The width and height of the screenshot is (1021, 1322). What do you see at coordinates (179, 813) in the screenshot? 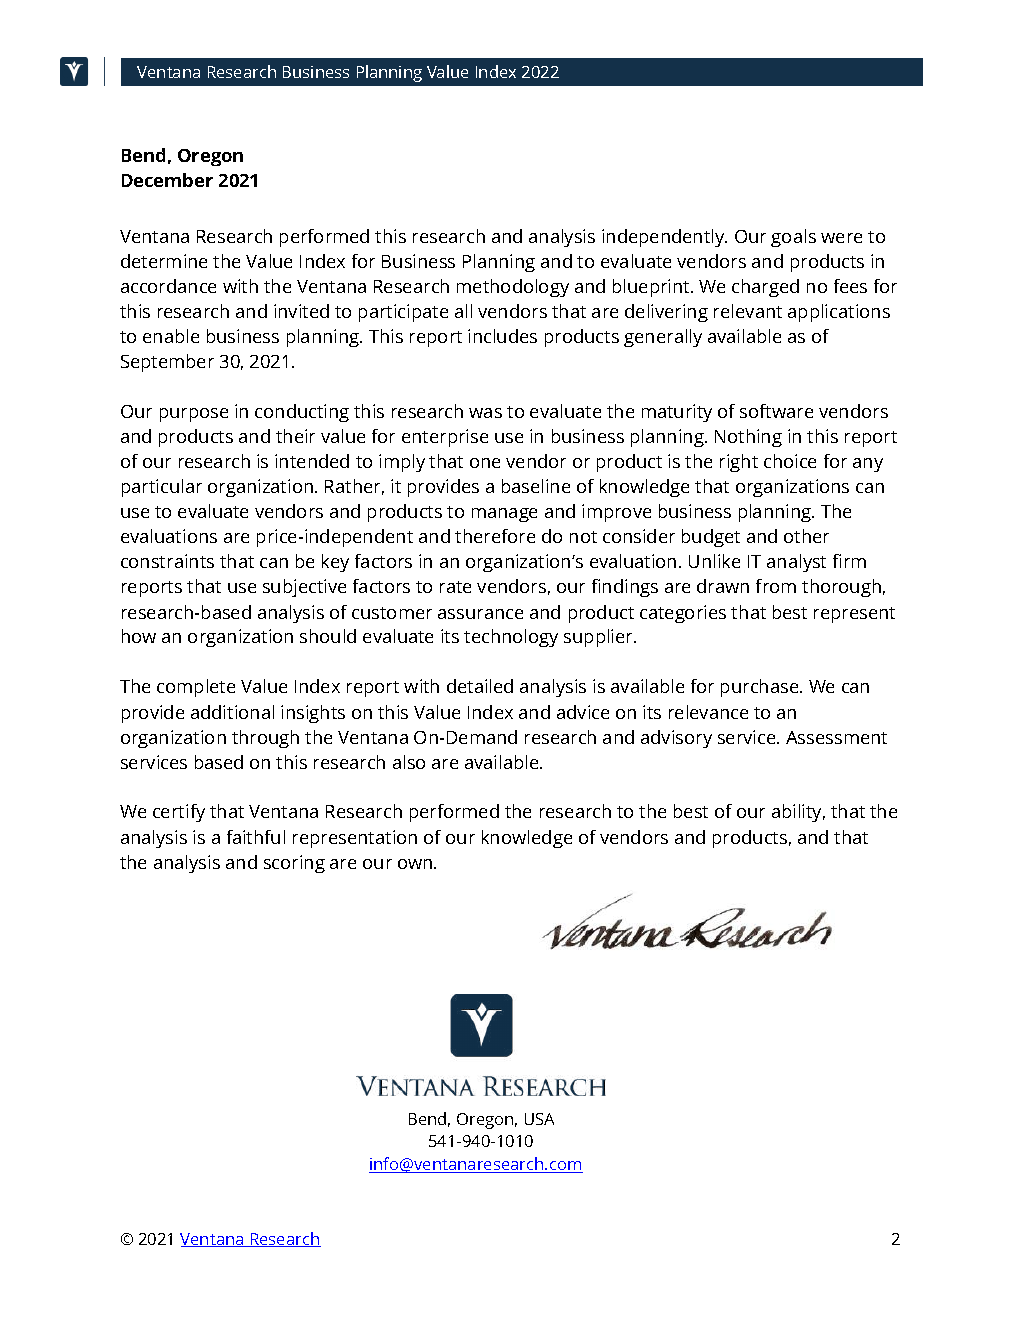
I see `certify` at bounding box center [179, 813].
